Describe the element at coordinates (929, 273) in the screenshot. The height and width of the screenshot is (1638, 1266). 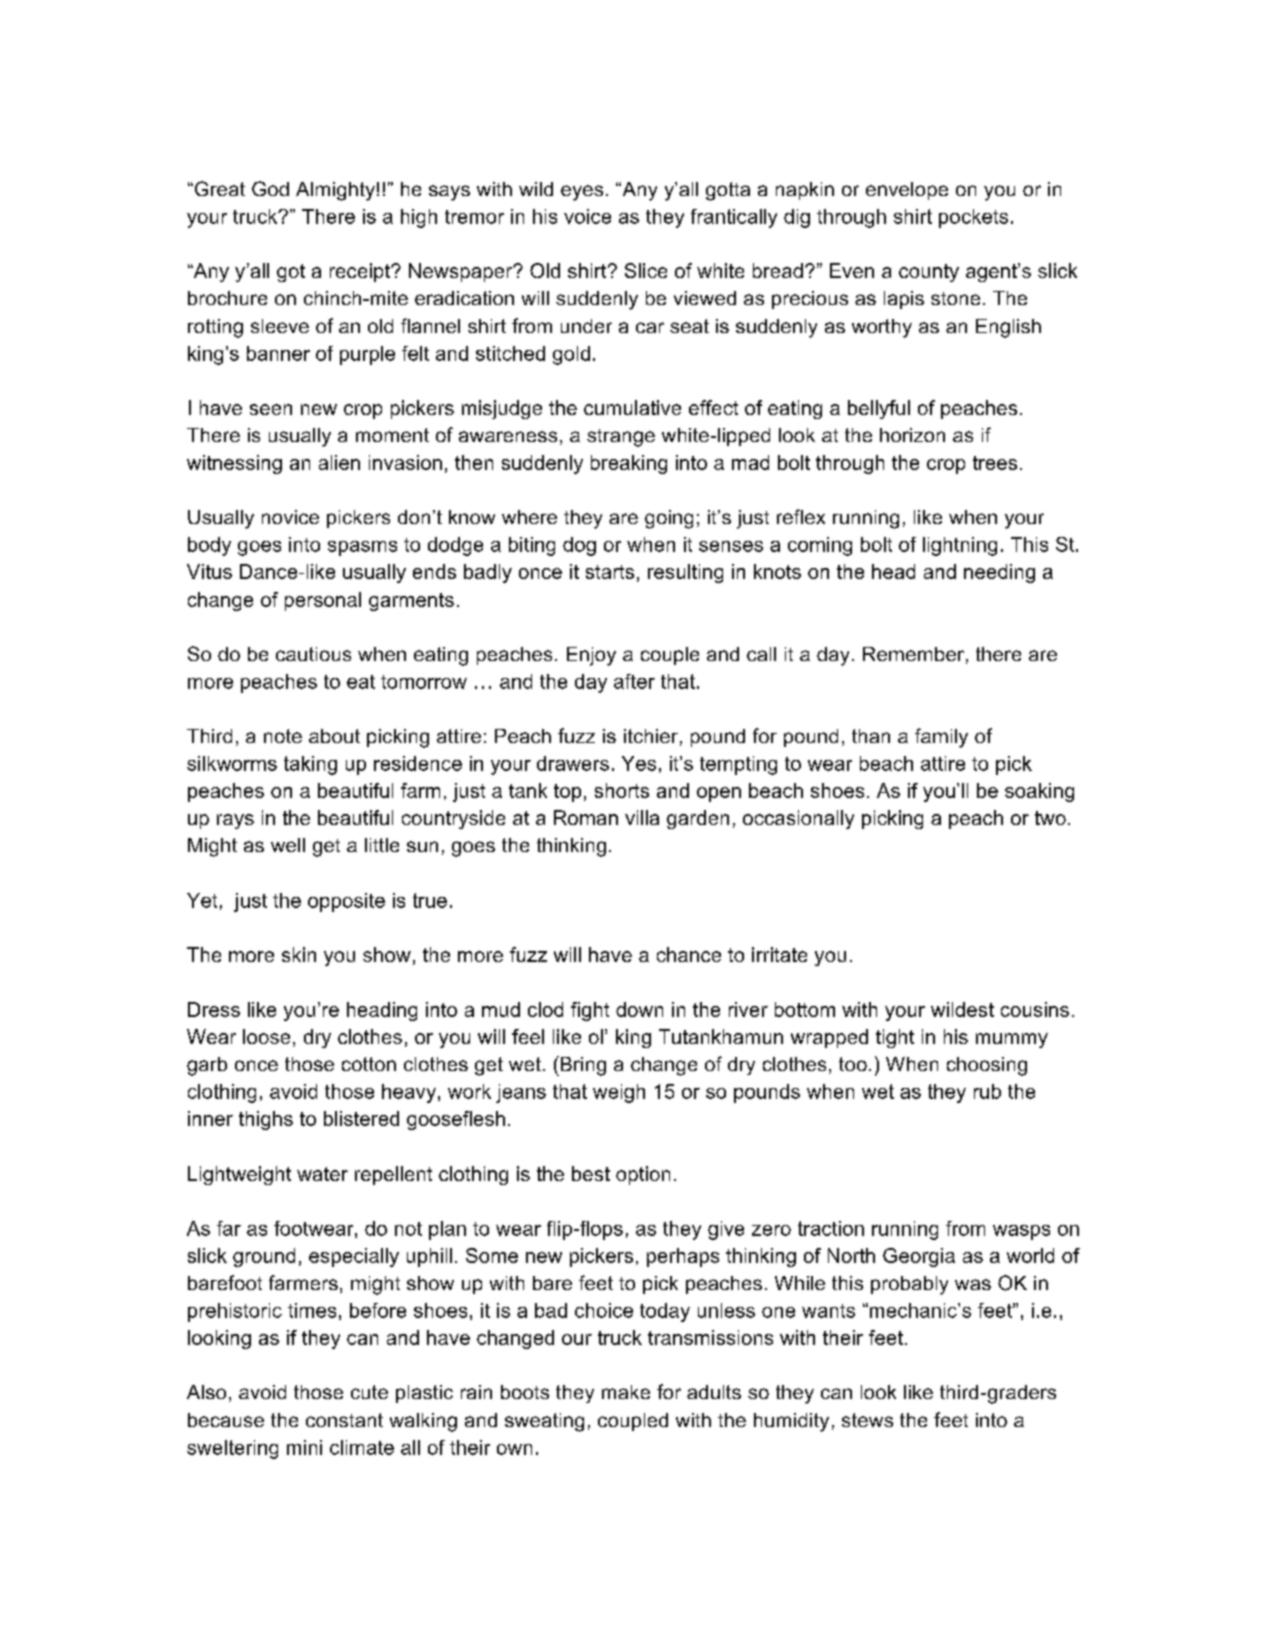
I see `county` at that location.
